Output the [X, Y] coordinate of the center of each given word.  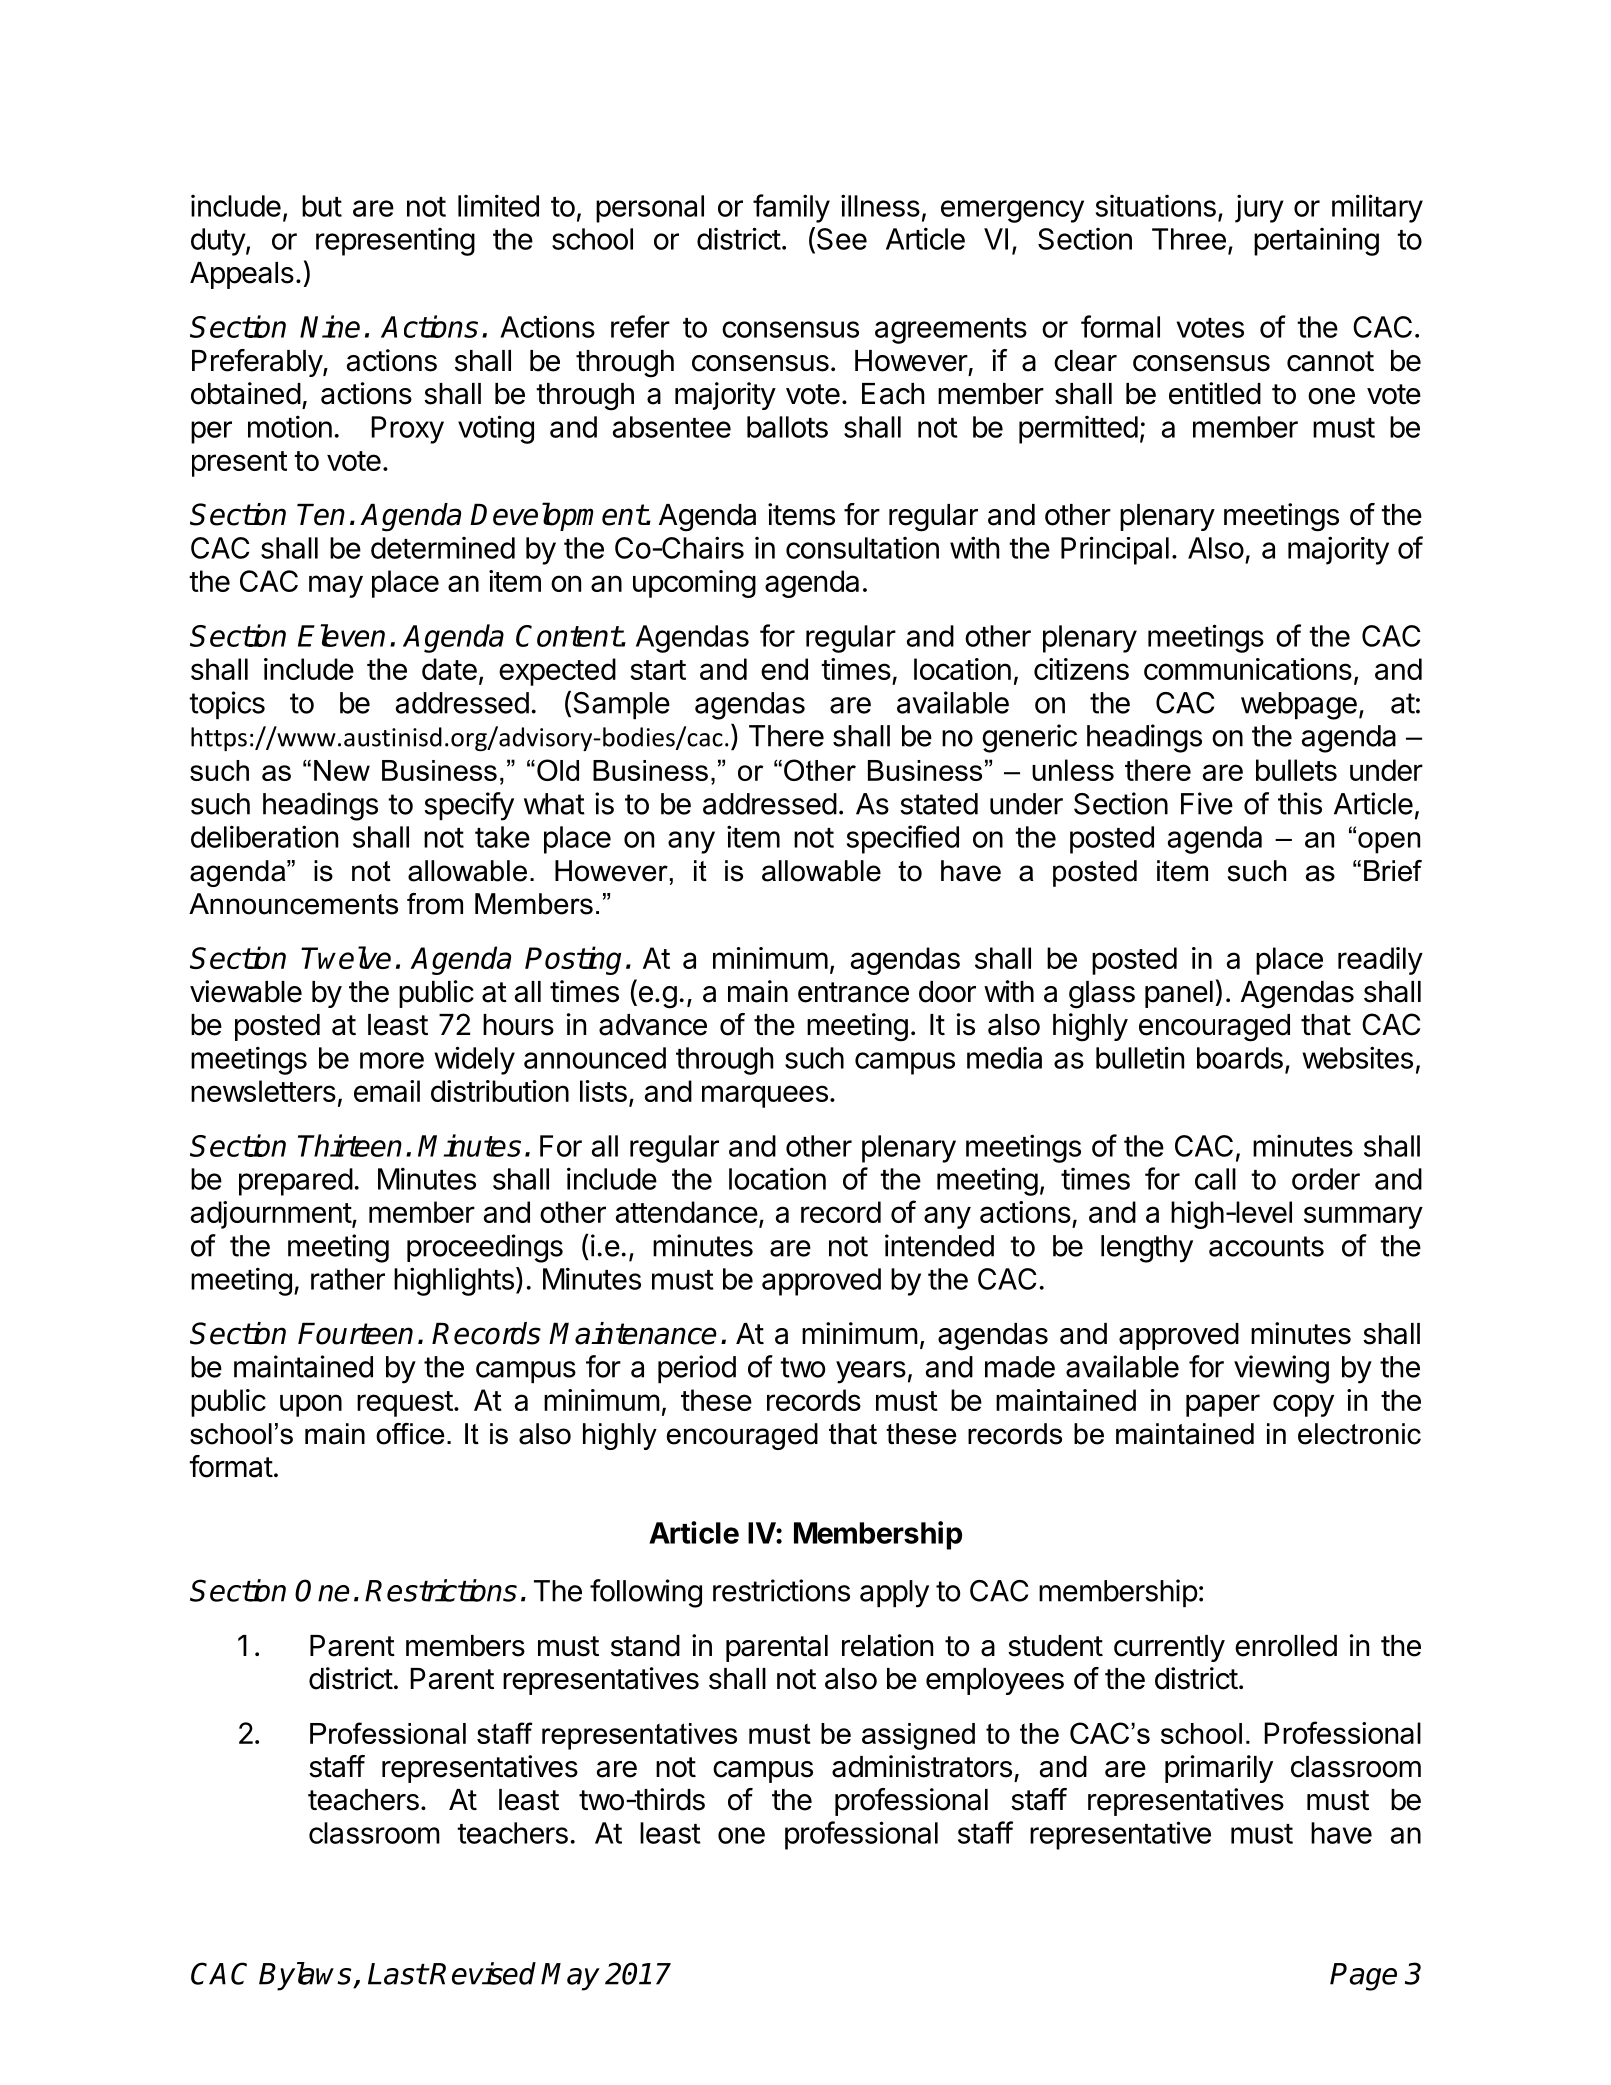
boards [1240, 1058]
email [387, 1091]
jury [1259, 208]
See [840, 240]
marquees [765, 1096]
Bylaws [306, 1976]
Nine [330, 326]
